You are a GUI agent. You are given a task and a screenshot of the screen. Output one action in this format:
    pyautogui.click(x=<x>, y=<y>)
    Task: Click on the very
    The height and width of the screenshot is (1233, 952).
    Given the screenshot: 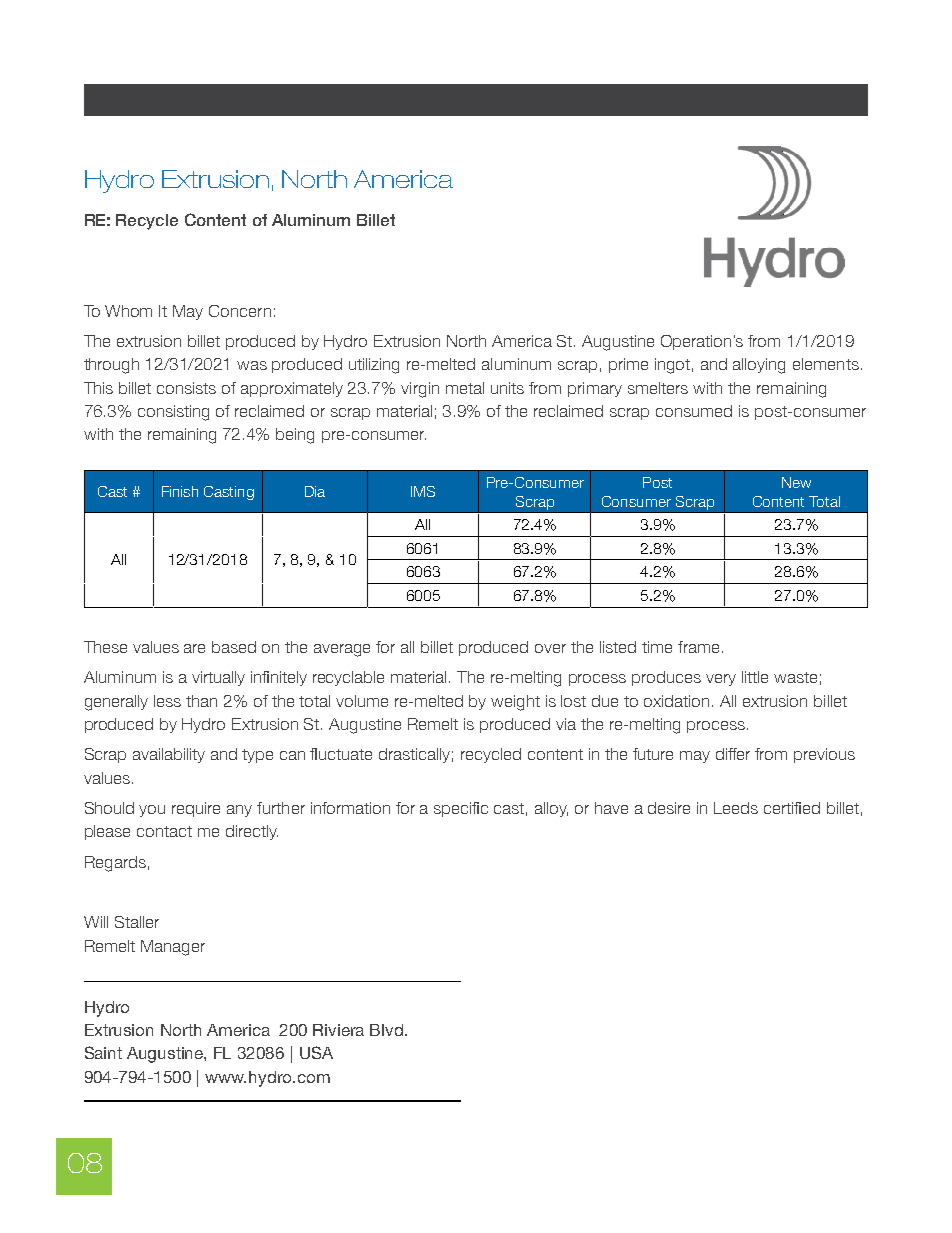 What is the action you would take?
    pyautogui.click(x=721, y=680)
